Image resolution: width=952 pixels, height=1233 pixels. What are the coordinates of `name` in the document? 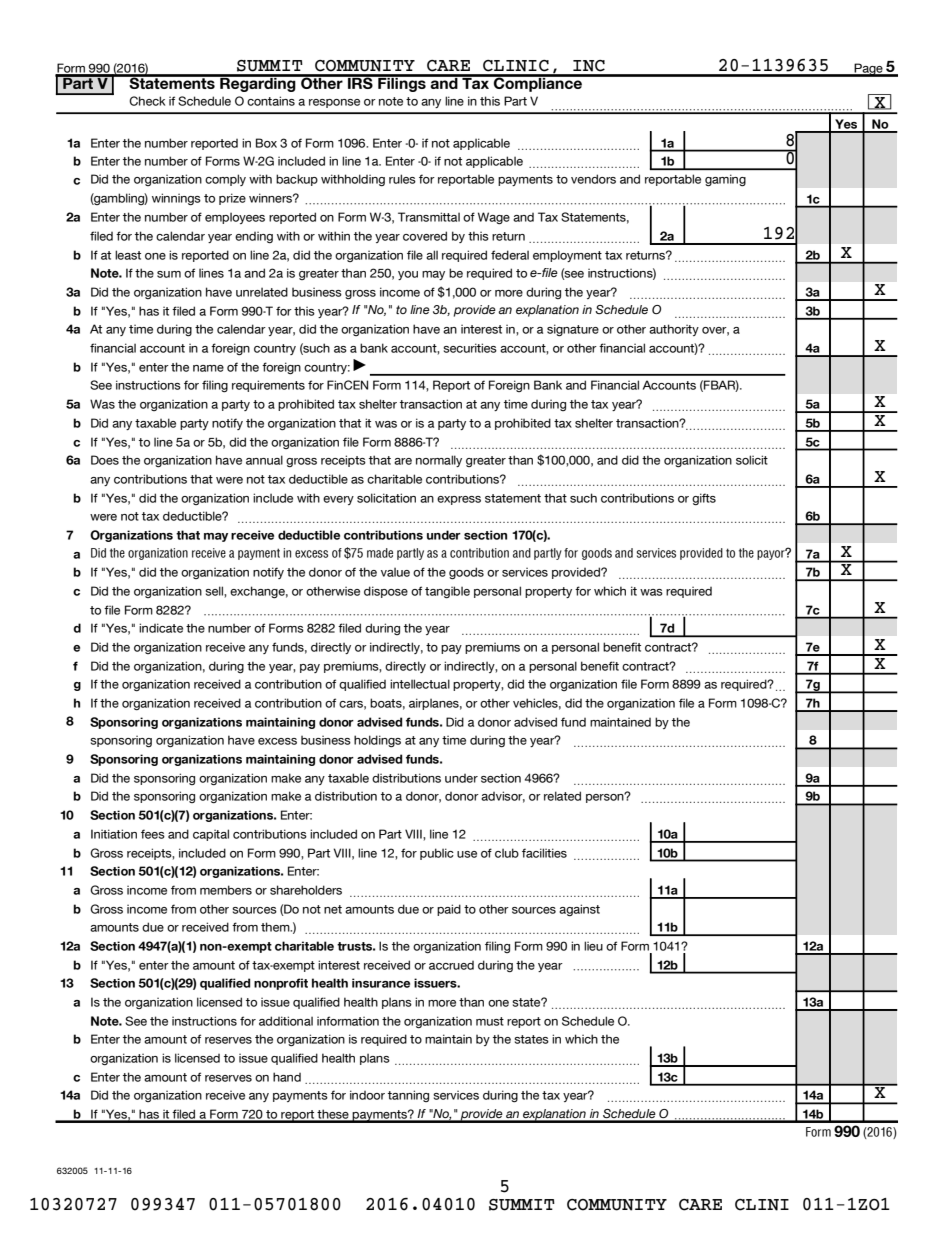 It's located at (208, 368).
